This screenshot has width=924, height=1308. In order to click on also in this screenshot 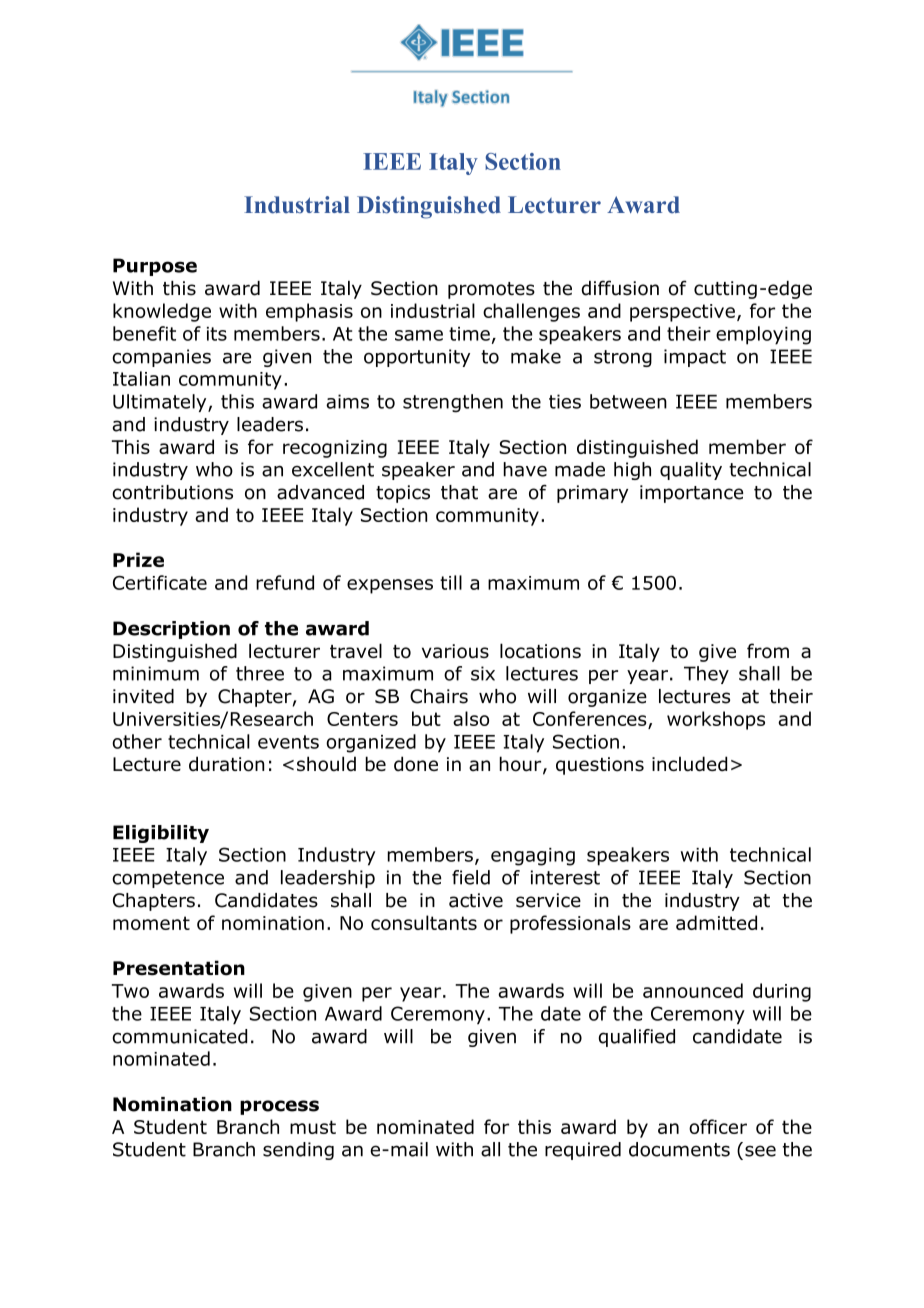, I will do `click(471, 718)`.
